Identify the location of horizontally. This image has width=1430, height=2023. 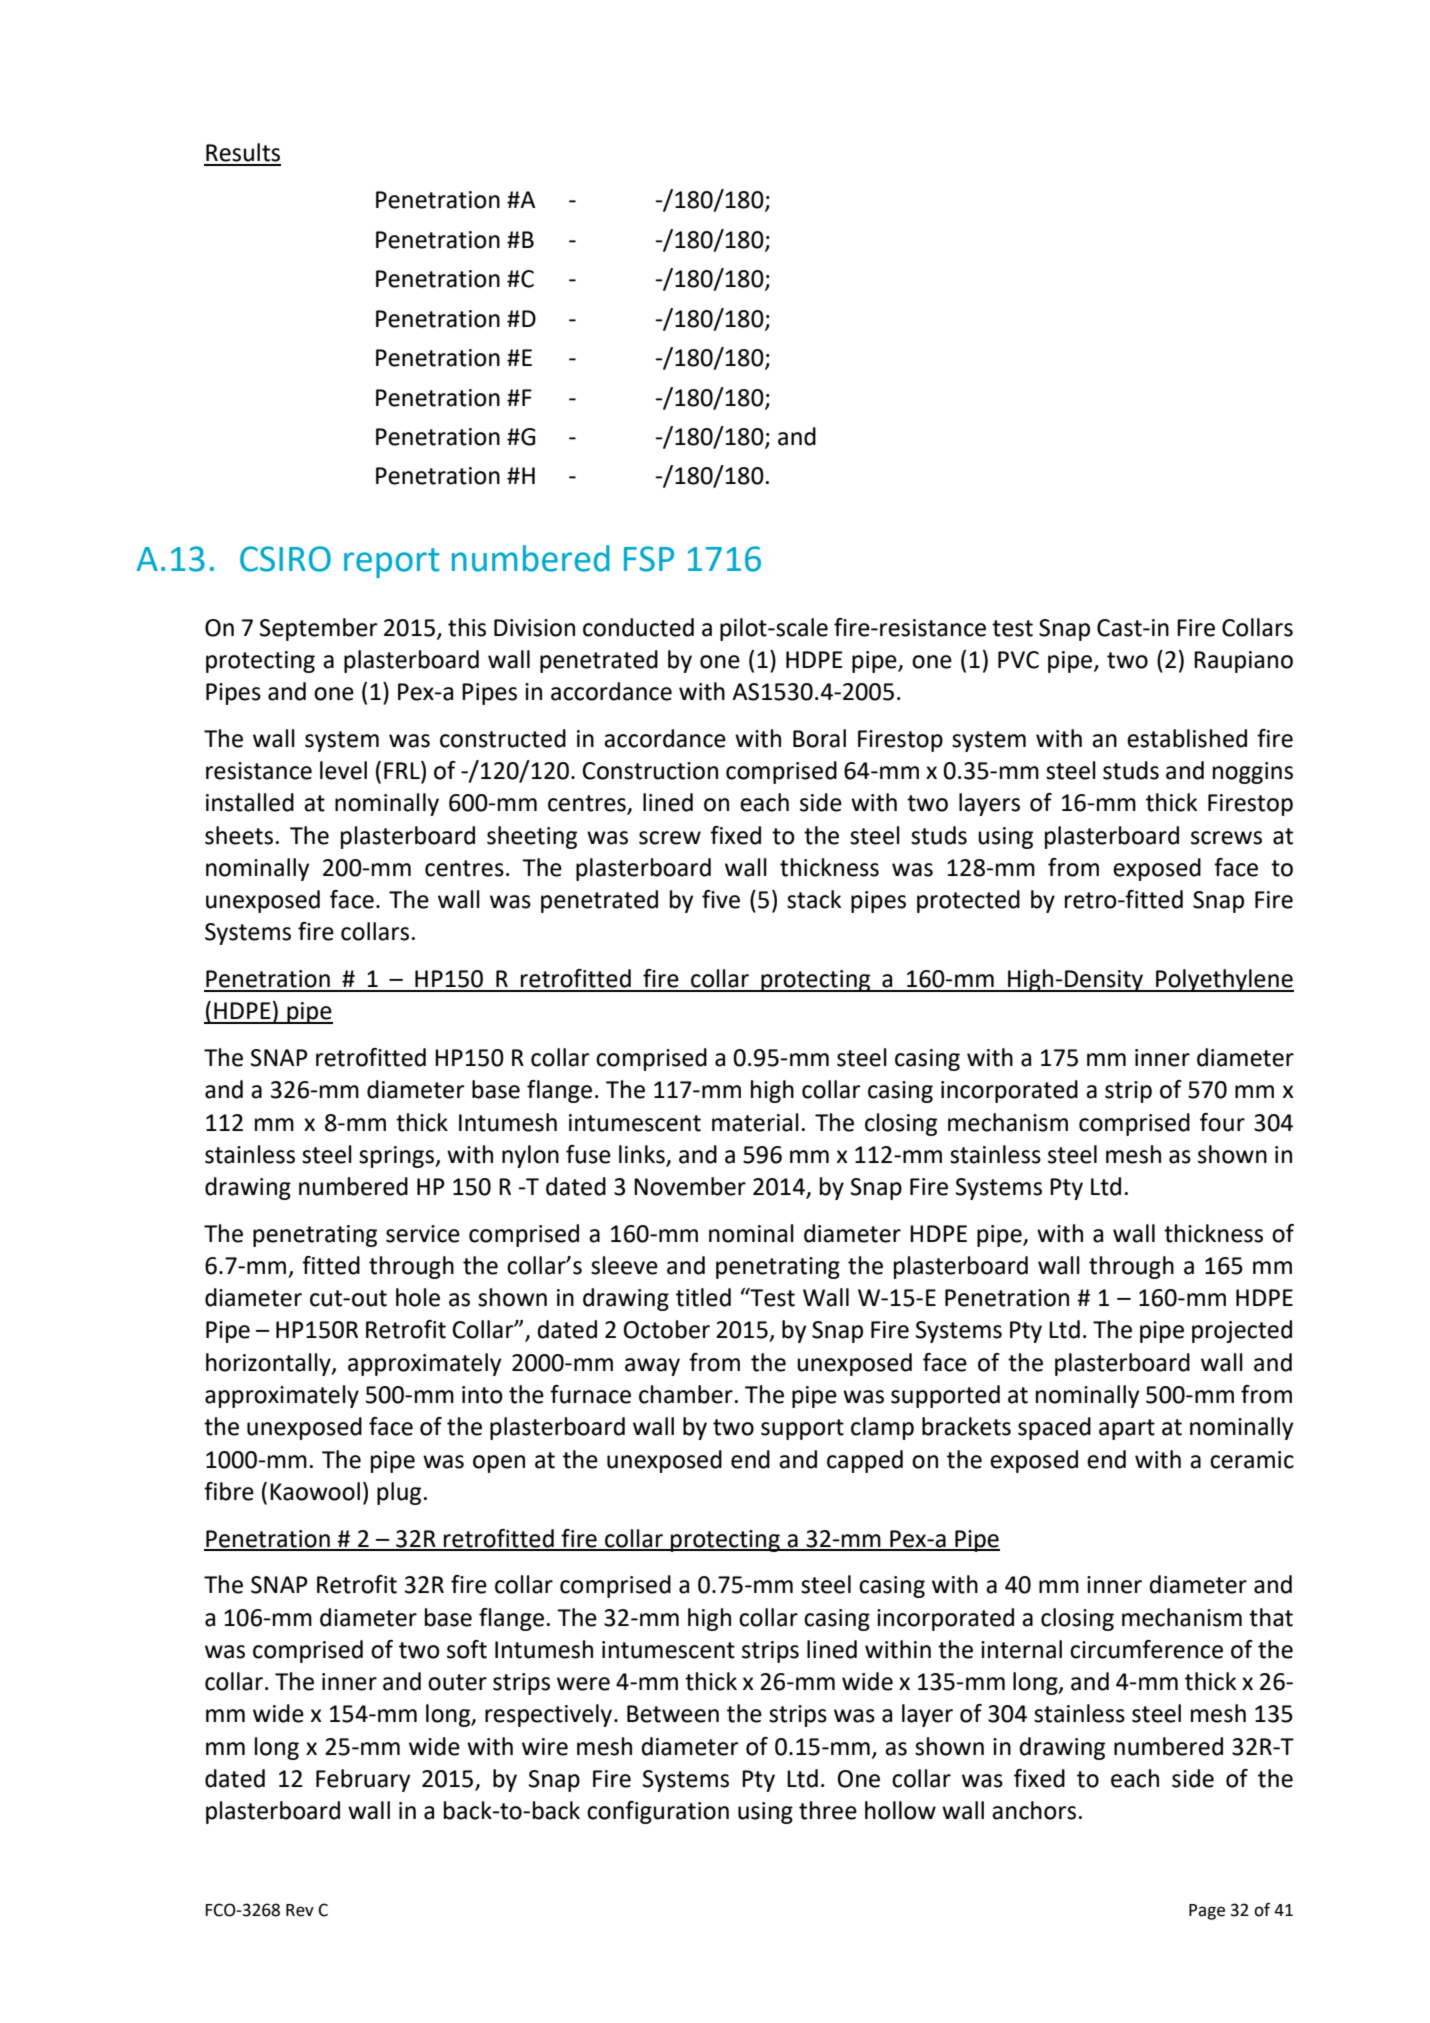
(269, 1364).
